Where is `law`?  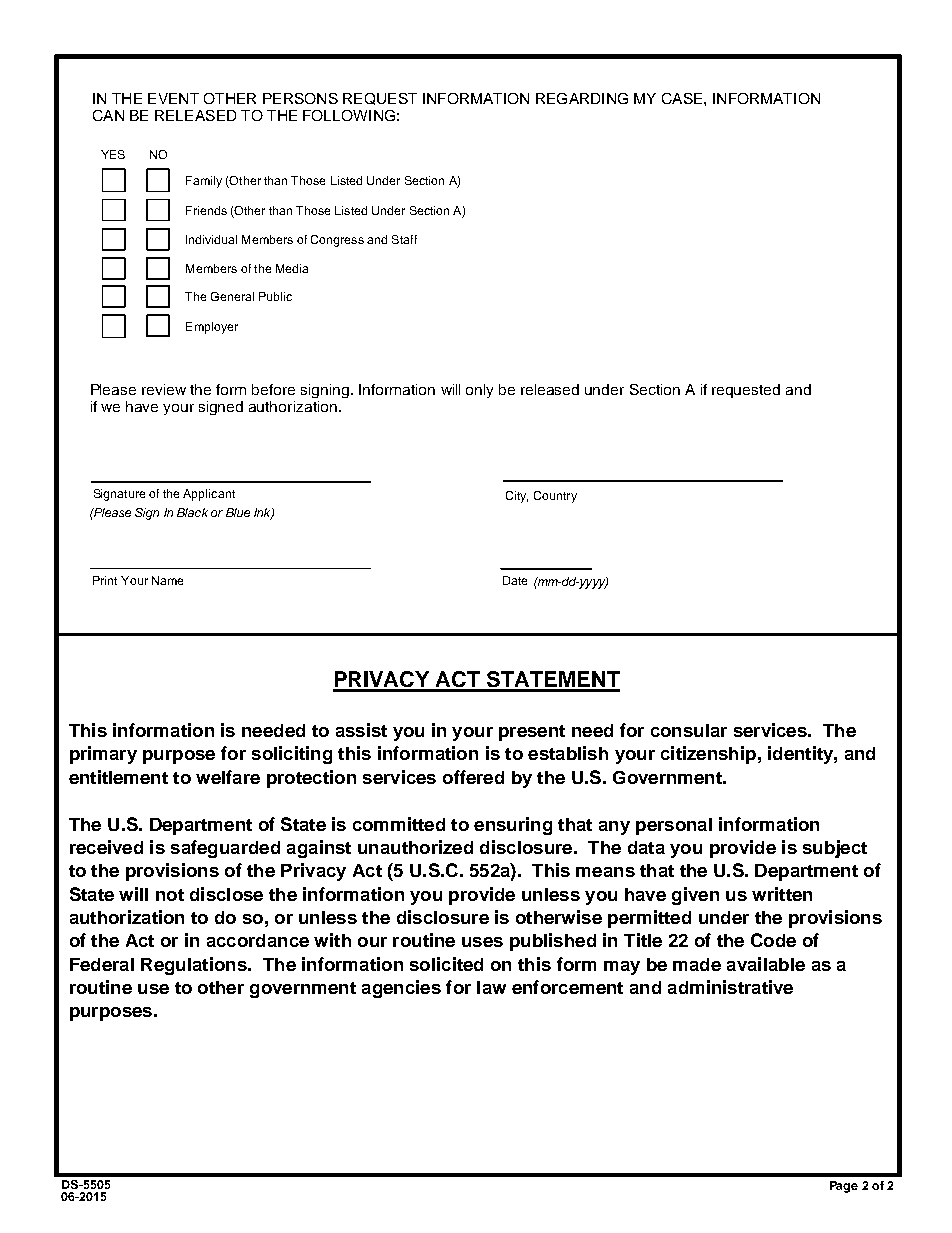
law is located at coordinates (491, 987).
